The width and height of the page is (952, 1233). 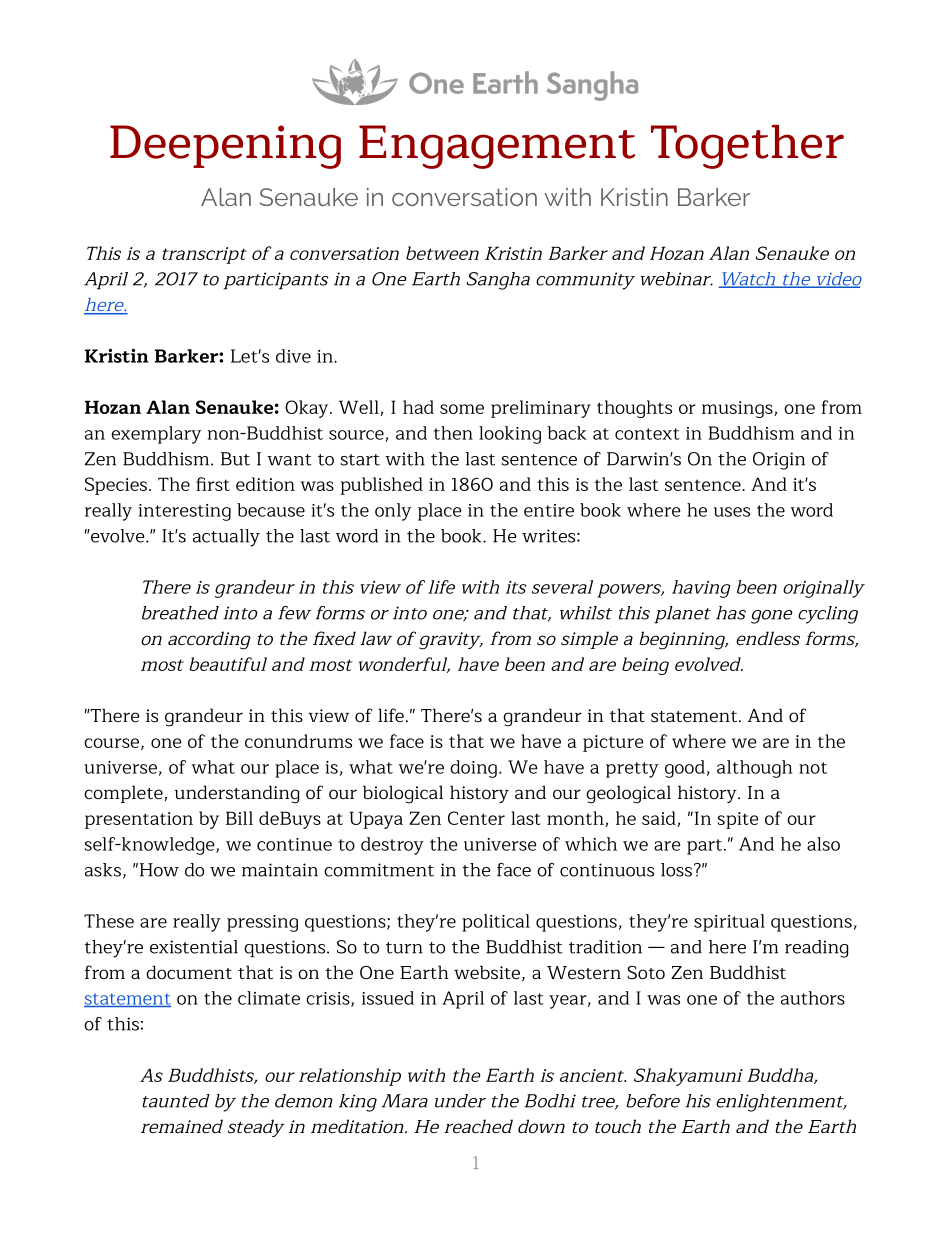 What do you see at coordinates (747, 147) in the page?
I see `Together` at bounding box center [747, 147].
